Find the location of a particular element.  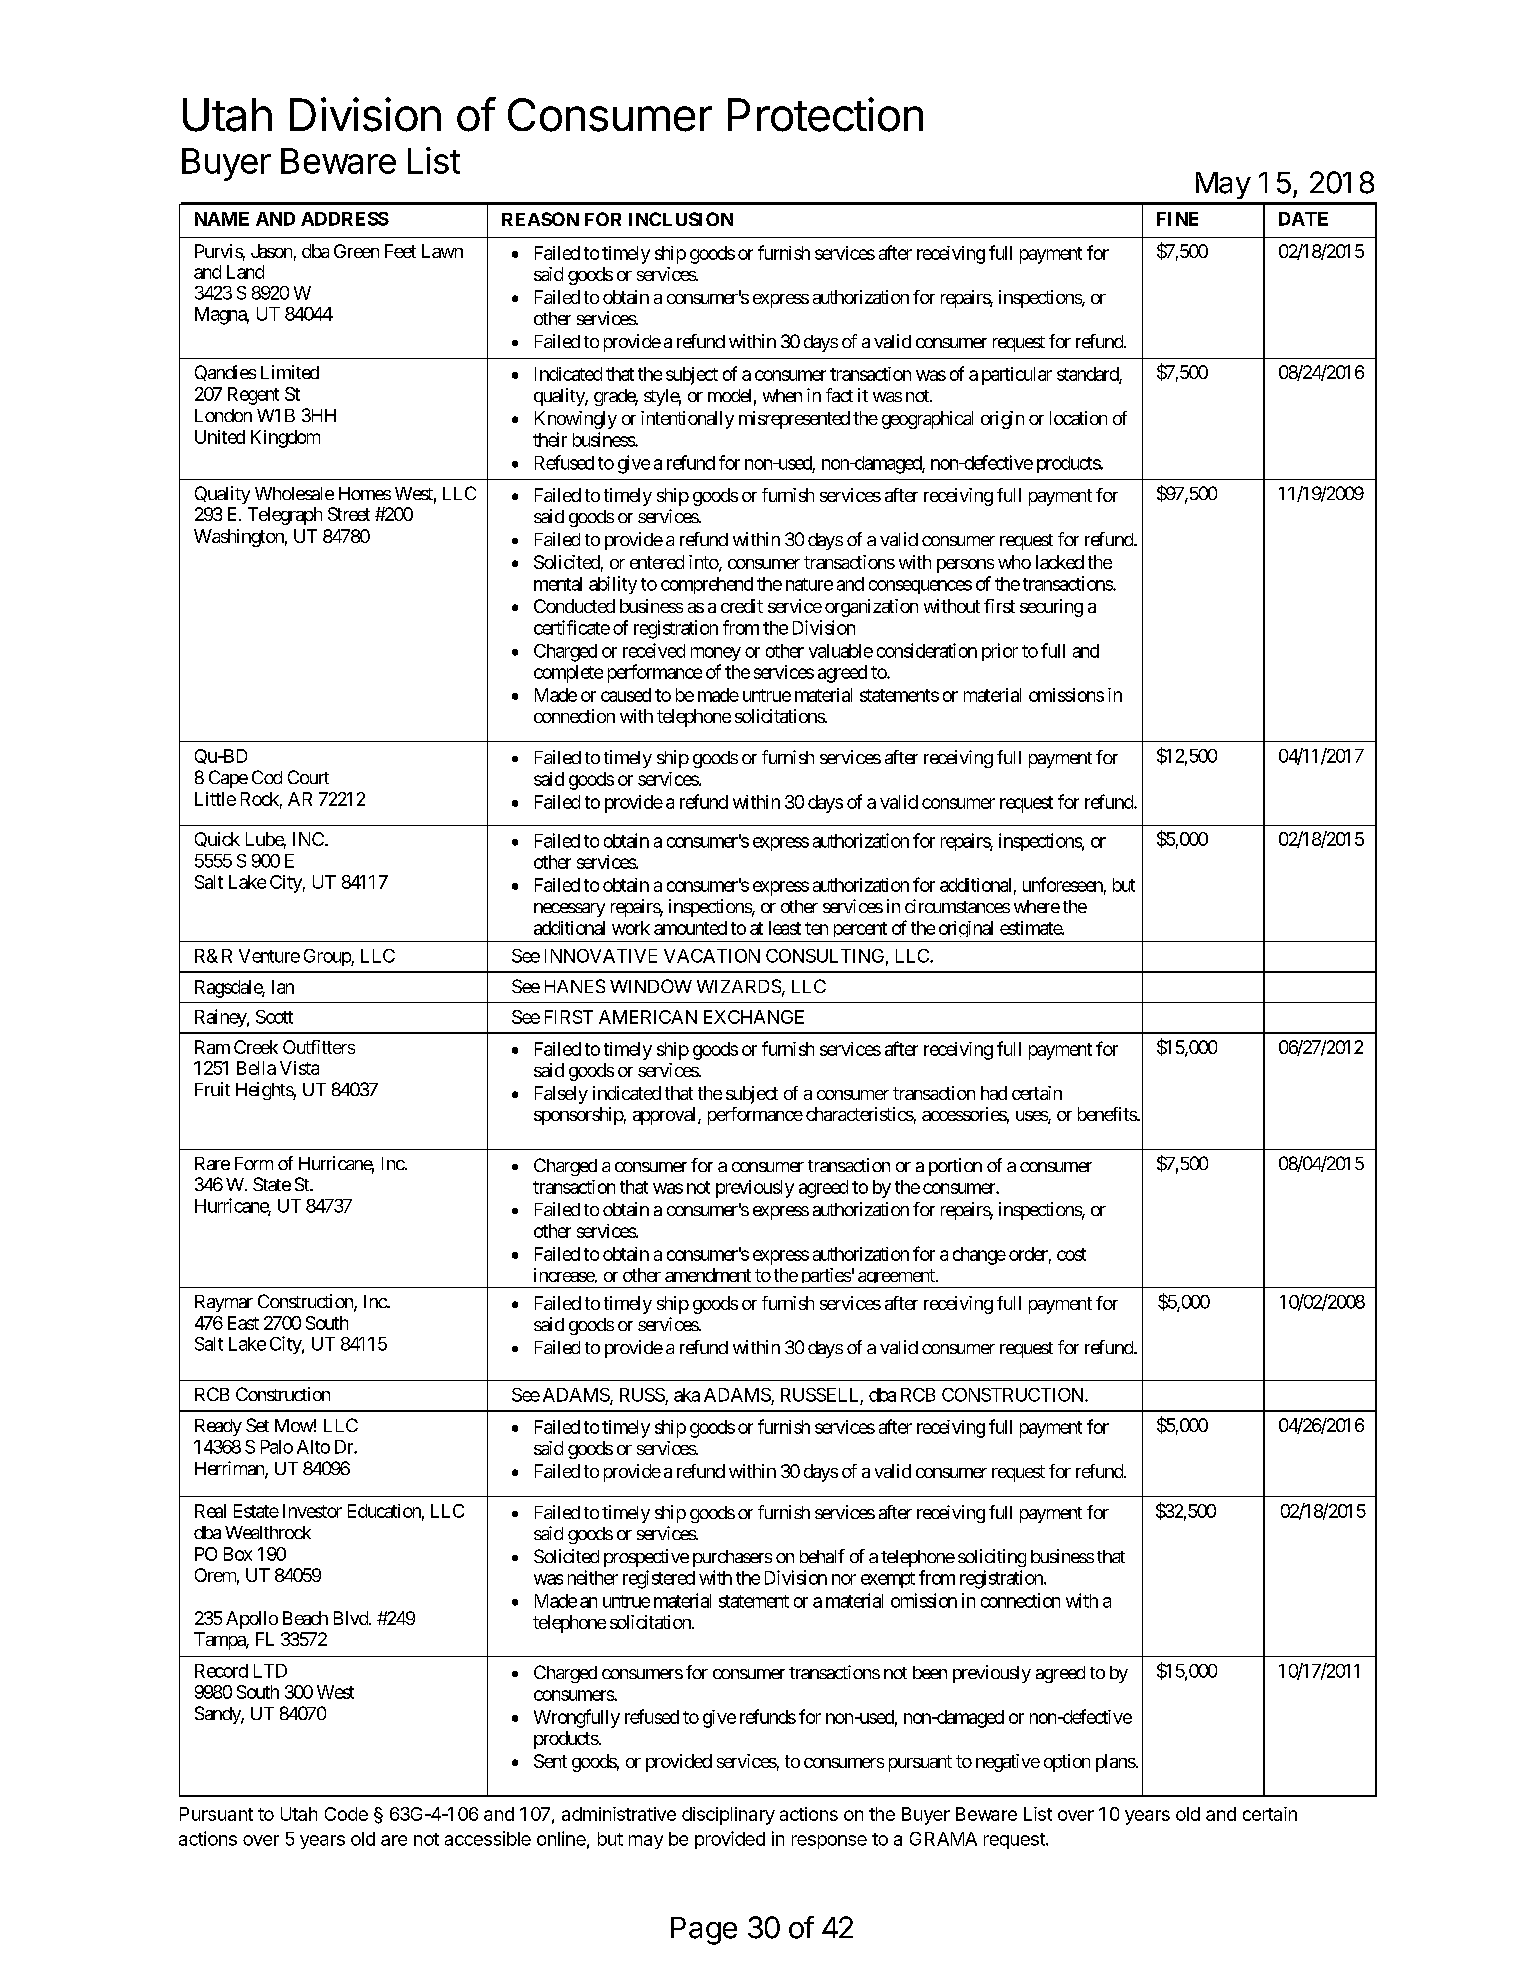

disciplinary is located at coordinates (728, 1816).
